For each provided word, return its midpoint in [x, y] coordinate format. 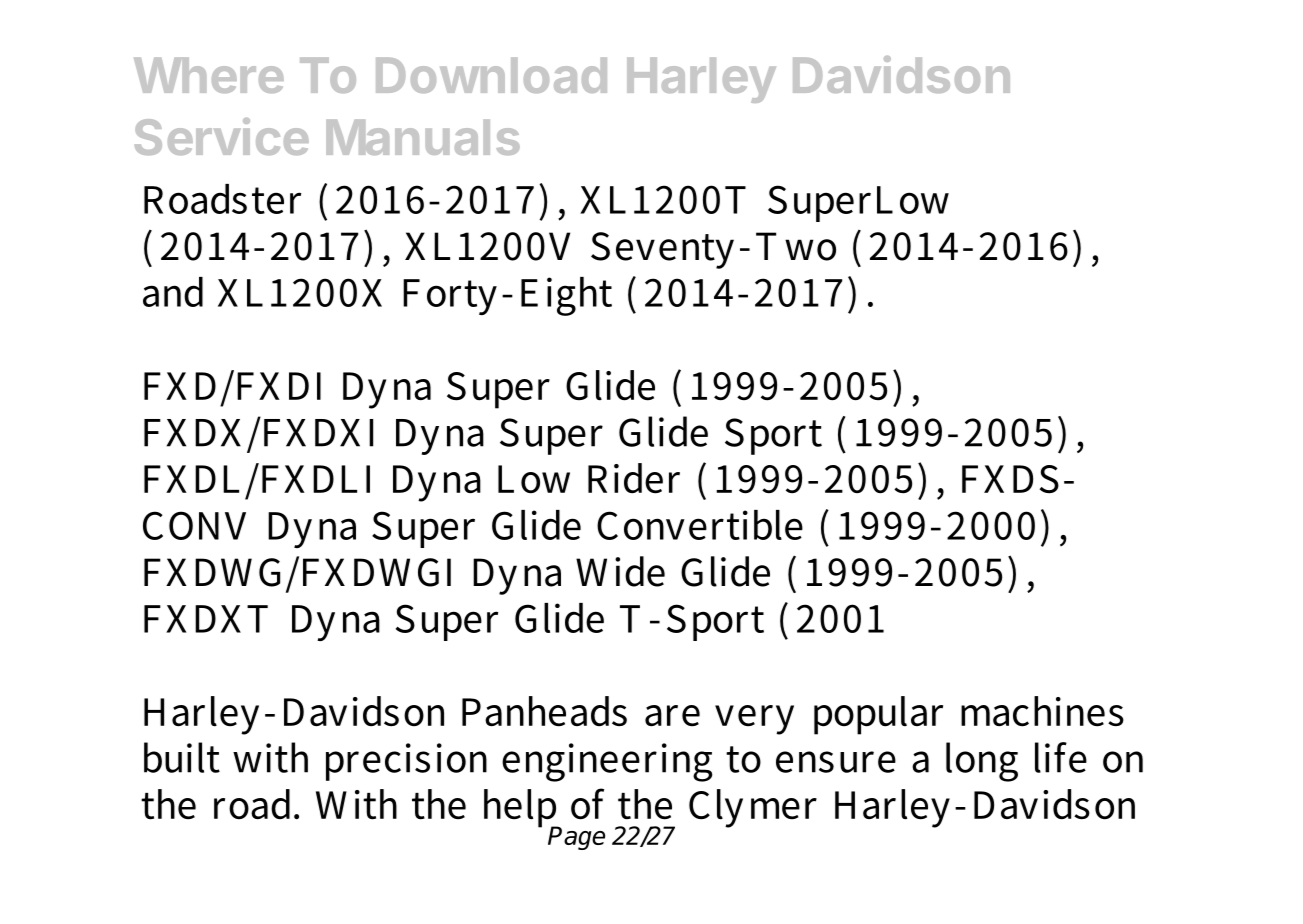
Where [209, 75]
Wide [620, 571]
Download [491, 75]
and [173, 292]
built [182, 757]
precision [406, 762]
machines [1042, 711]
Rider [634, 478]
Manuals [423, 137]
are [672, 716]
